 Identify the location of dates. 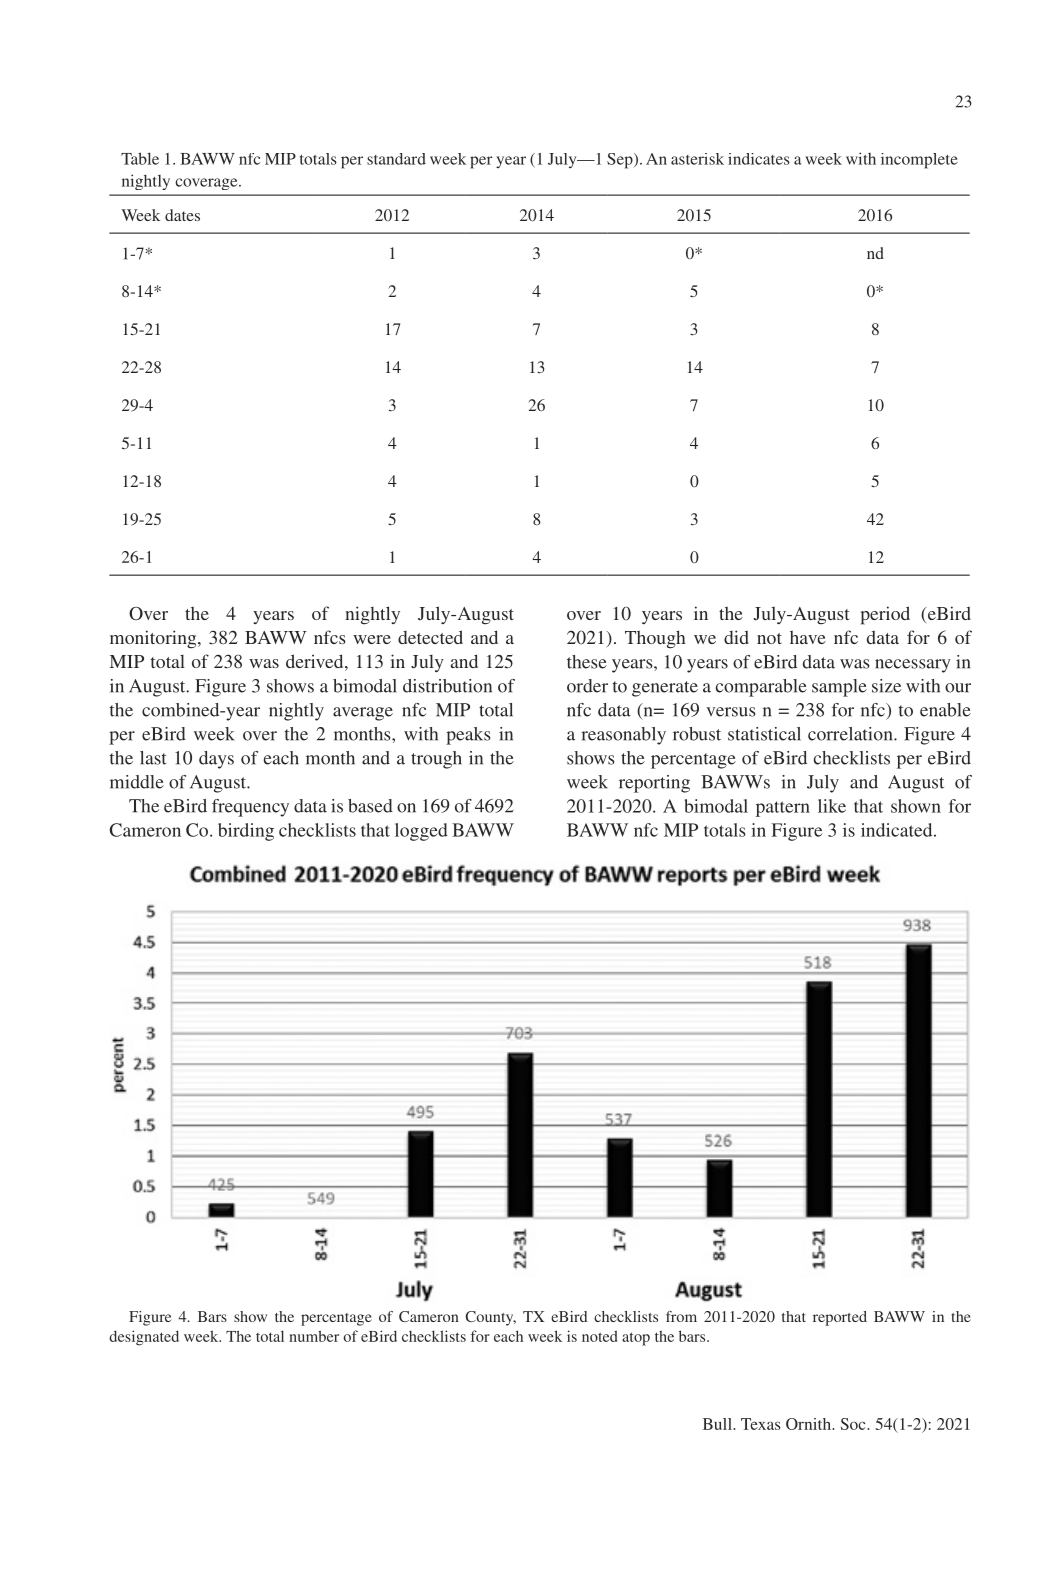
(182, 215).
